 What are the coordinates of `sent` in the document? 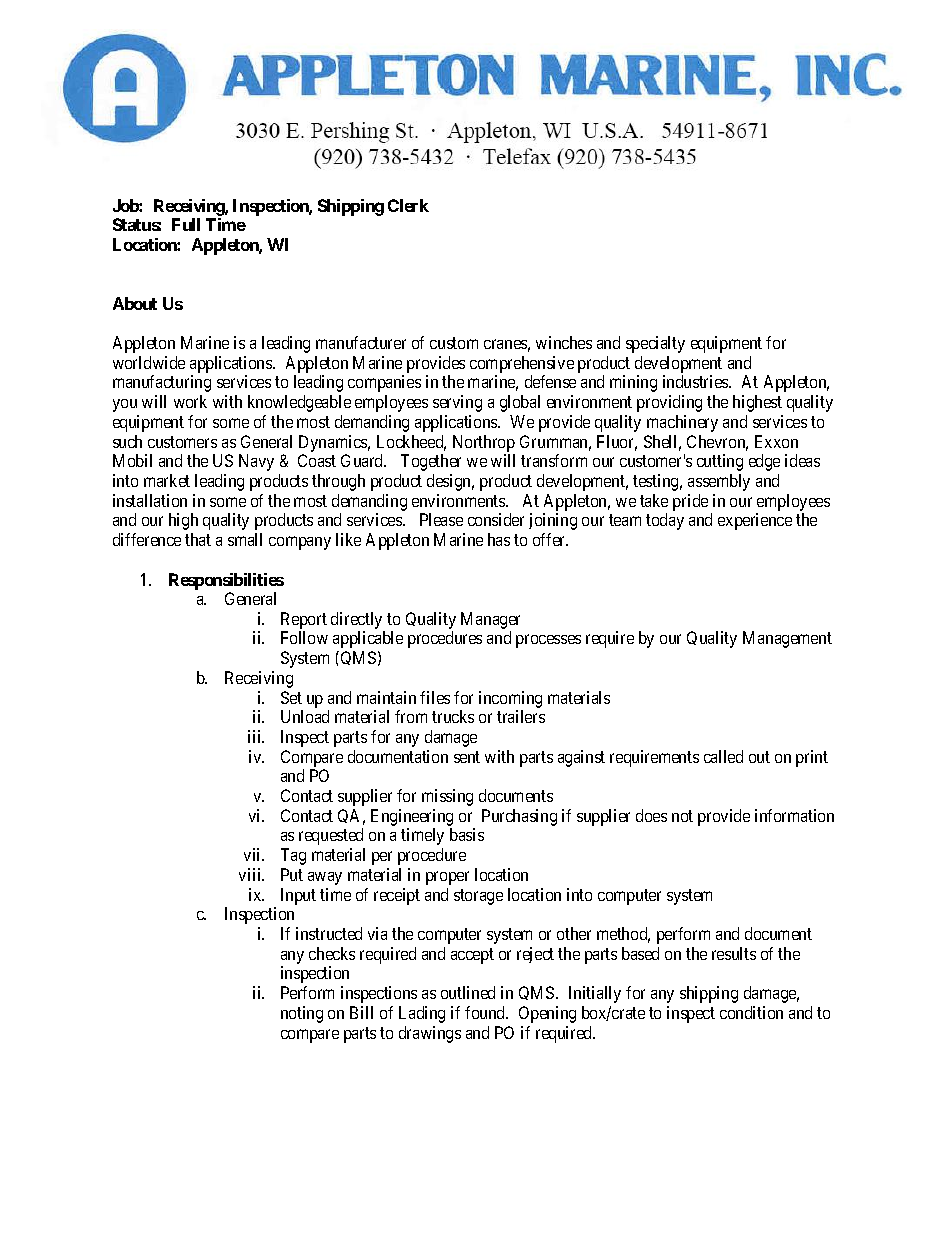 It's located at (467, 757).
